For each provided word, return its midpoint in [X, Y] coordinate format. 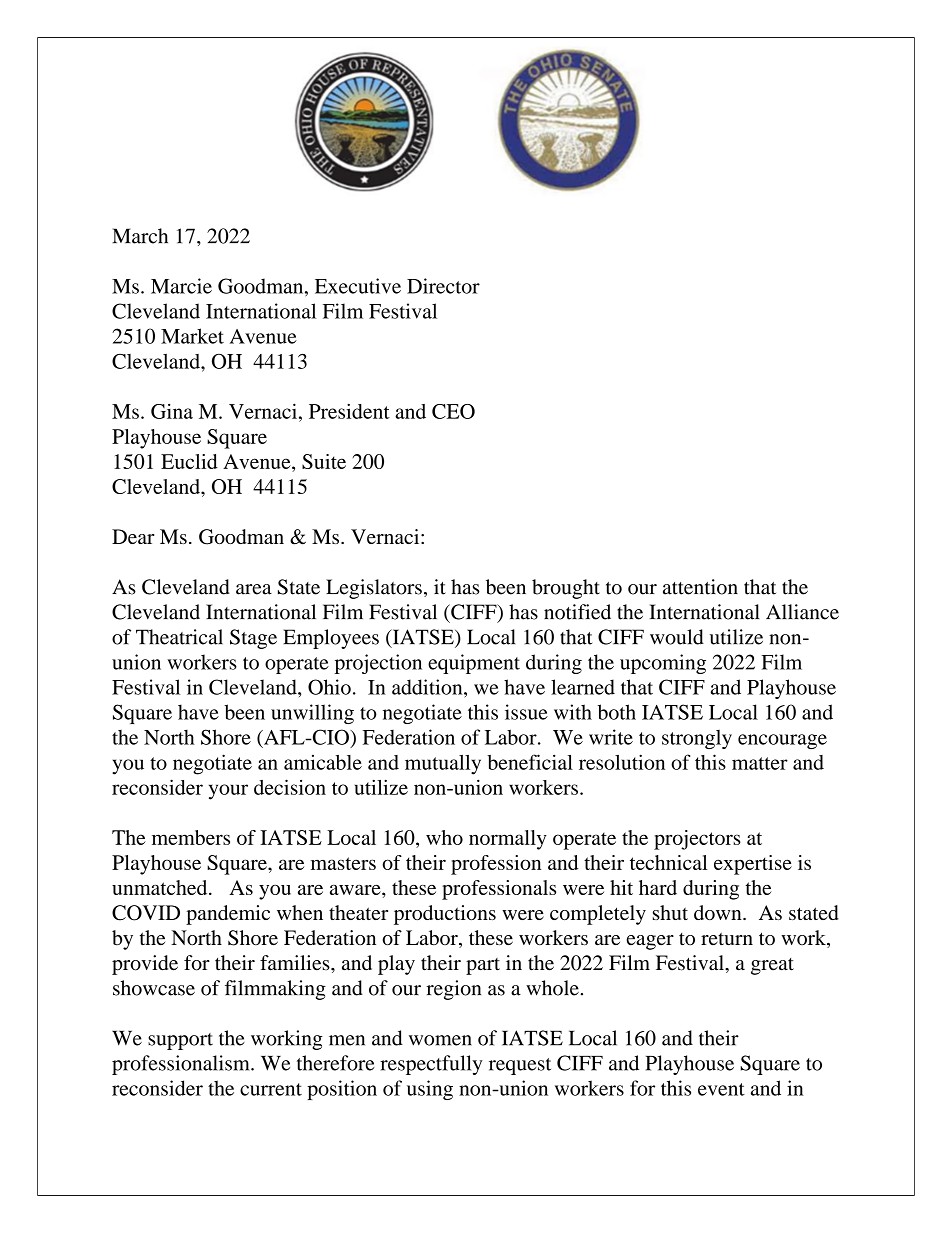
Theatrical [179, 637]
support [180, 1041]
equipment [474, 664]
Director [443, 286]
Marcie [181, 286]
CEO [453, 411]
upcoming [663, 664]
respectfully [431, 1065]
